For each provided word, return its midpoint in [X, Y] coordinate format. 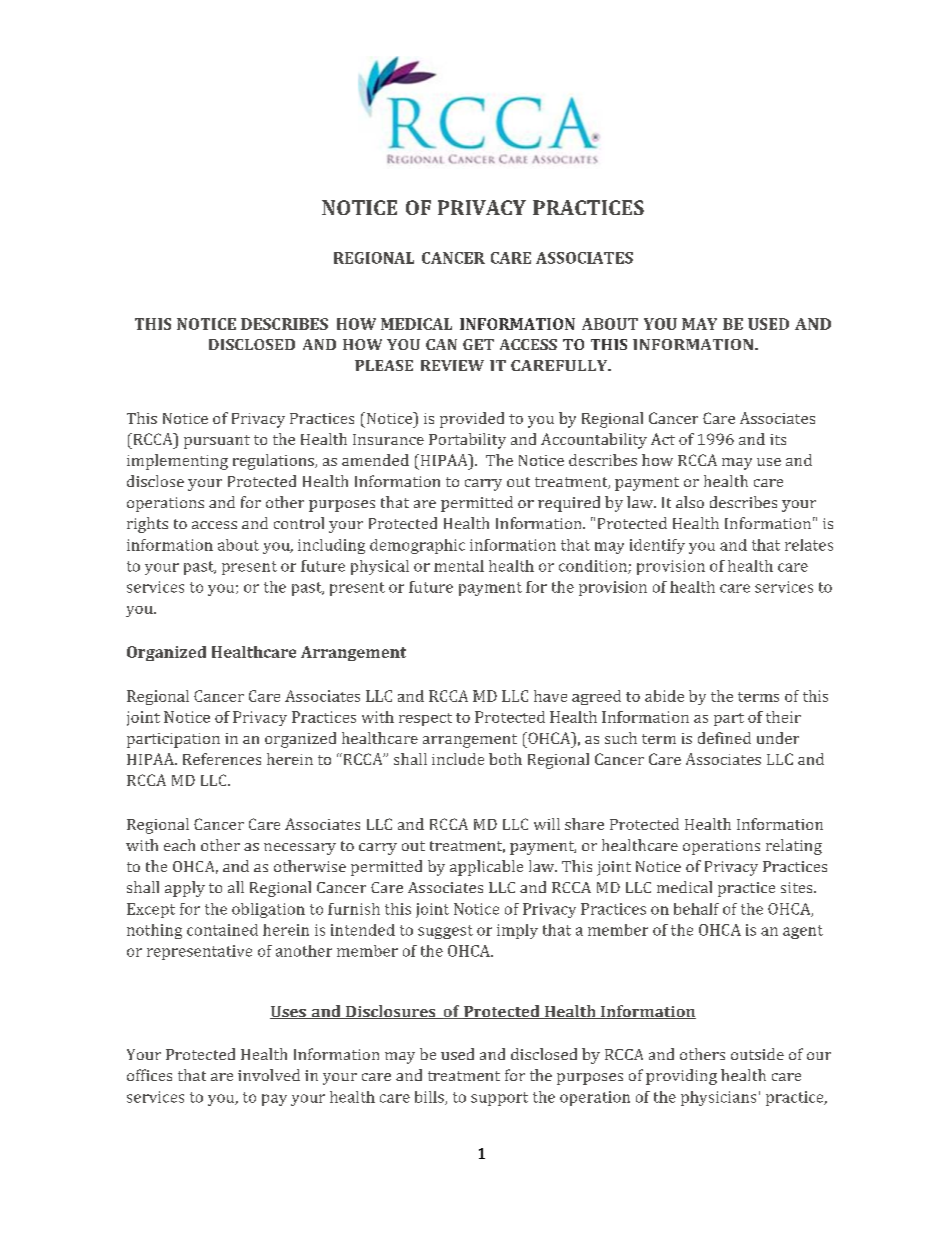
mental [459, 566]
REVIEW [452, 365]
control [299, 523]
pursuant [217, 442]
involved [269, 1075]
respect [425, 719]
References [222, 759]
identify [657, 546]
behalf [696, 909]
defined [724, 738]
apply [185, 889]
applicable [486, 868]
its [778, 439]
